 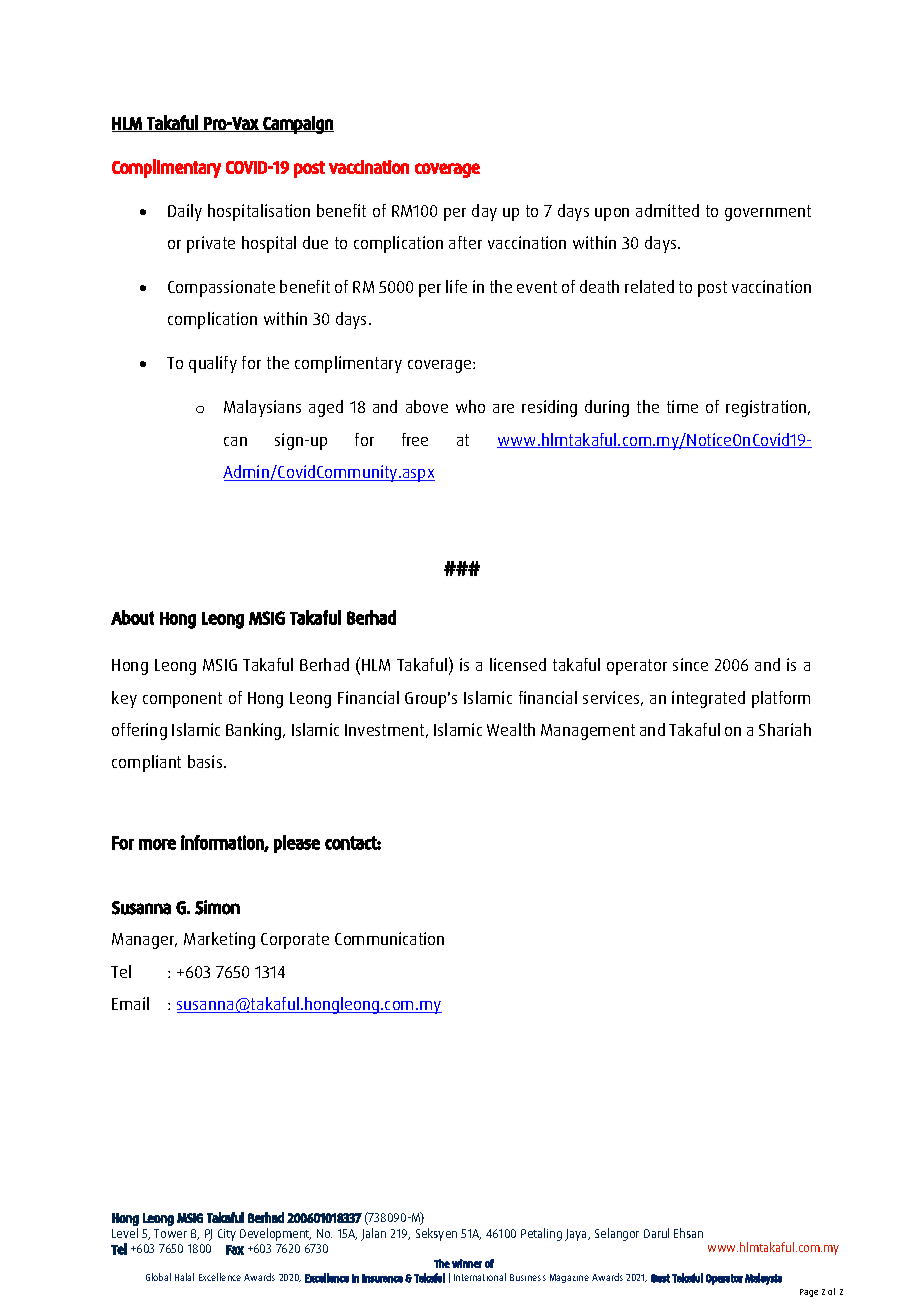 I want to click on Darul, so click(x=656, y=1233).
